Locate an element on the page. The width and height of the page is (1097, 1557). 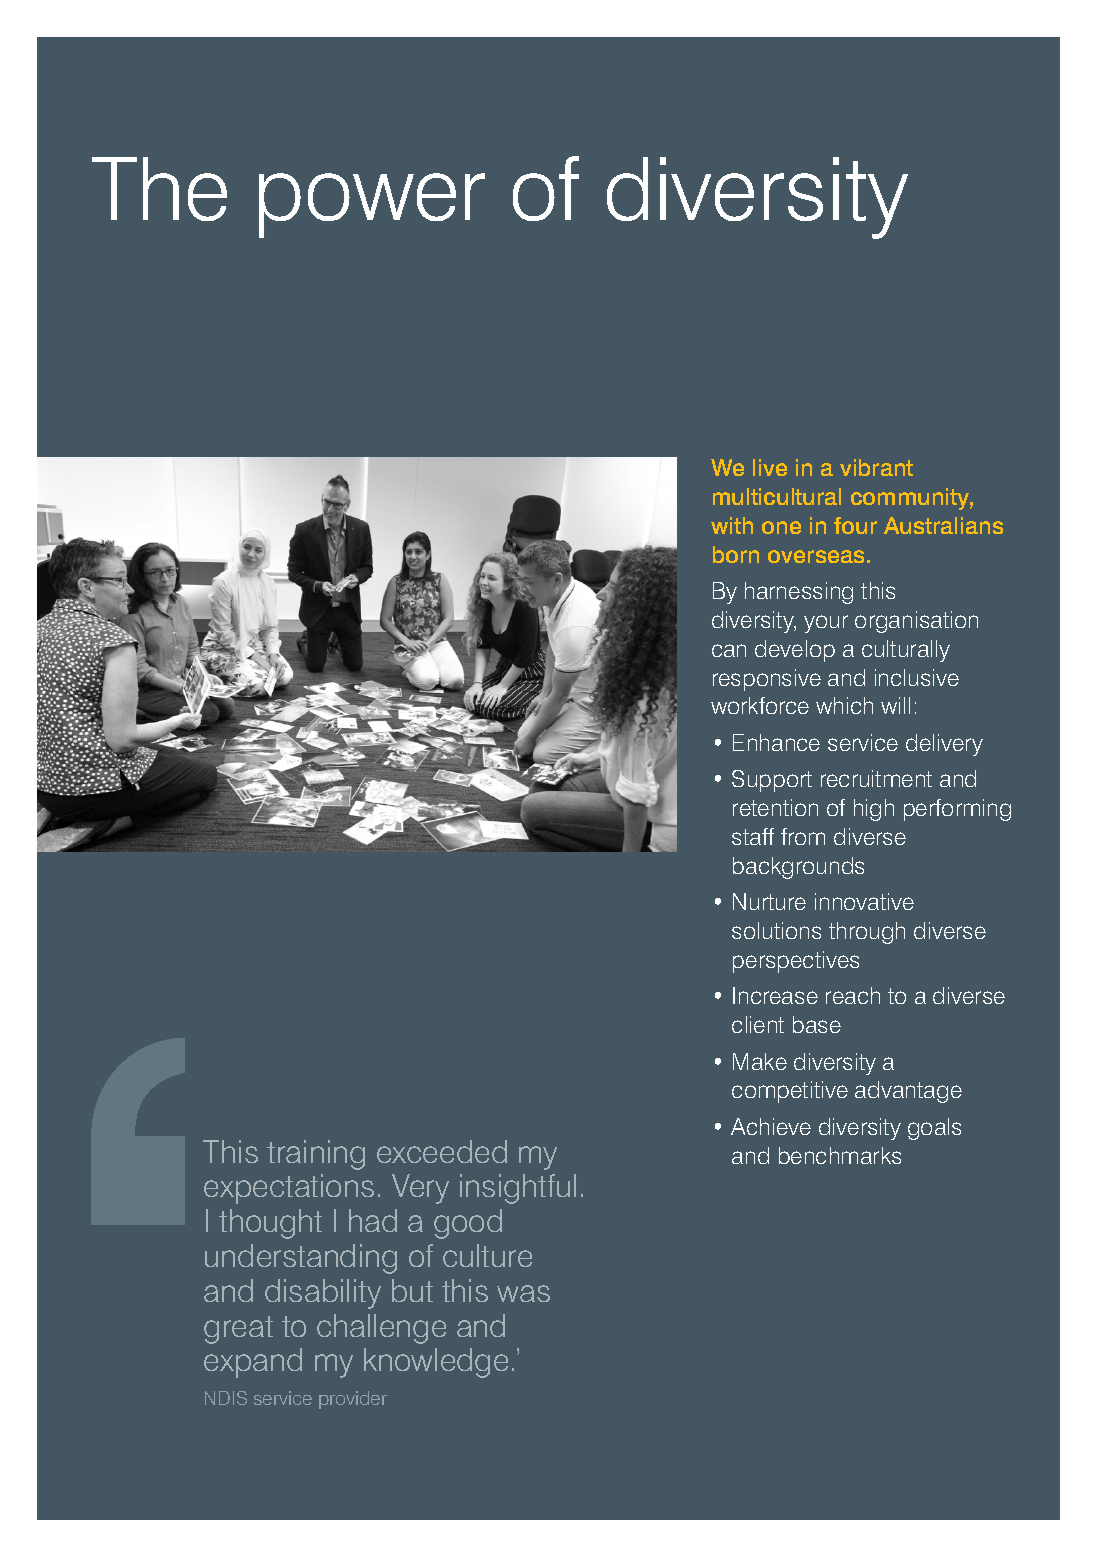
benchmarks is located at coordinates (840, 1155).
